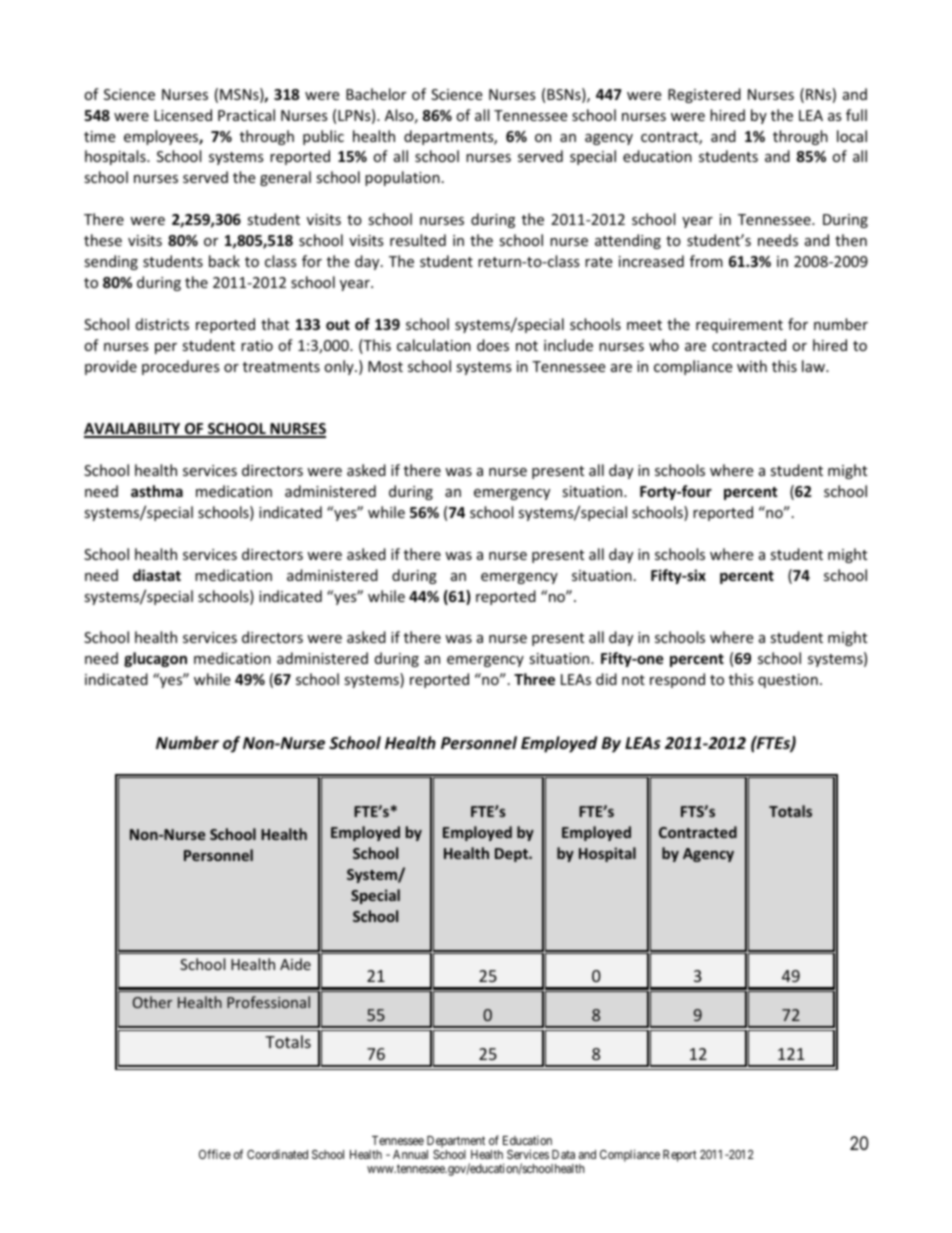 This document has height=1233, width=952. Describe the element at coordinates (512, 855) in the document. I see `Dept` at that location.
